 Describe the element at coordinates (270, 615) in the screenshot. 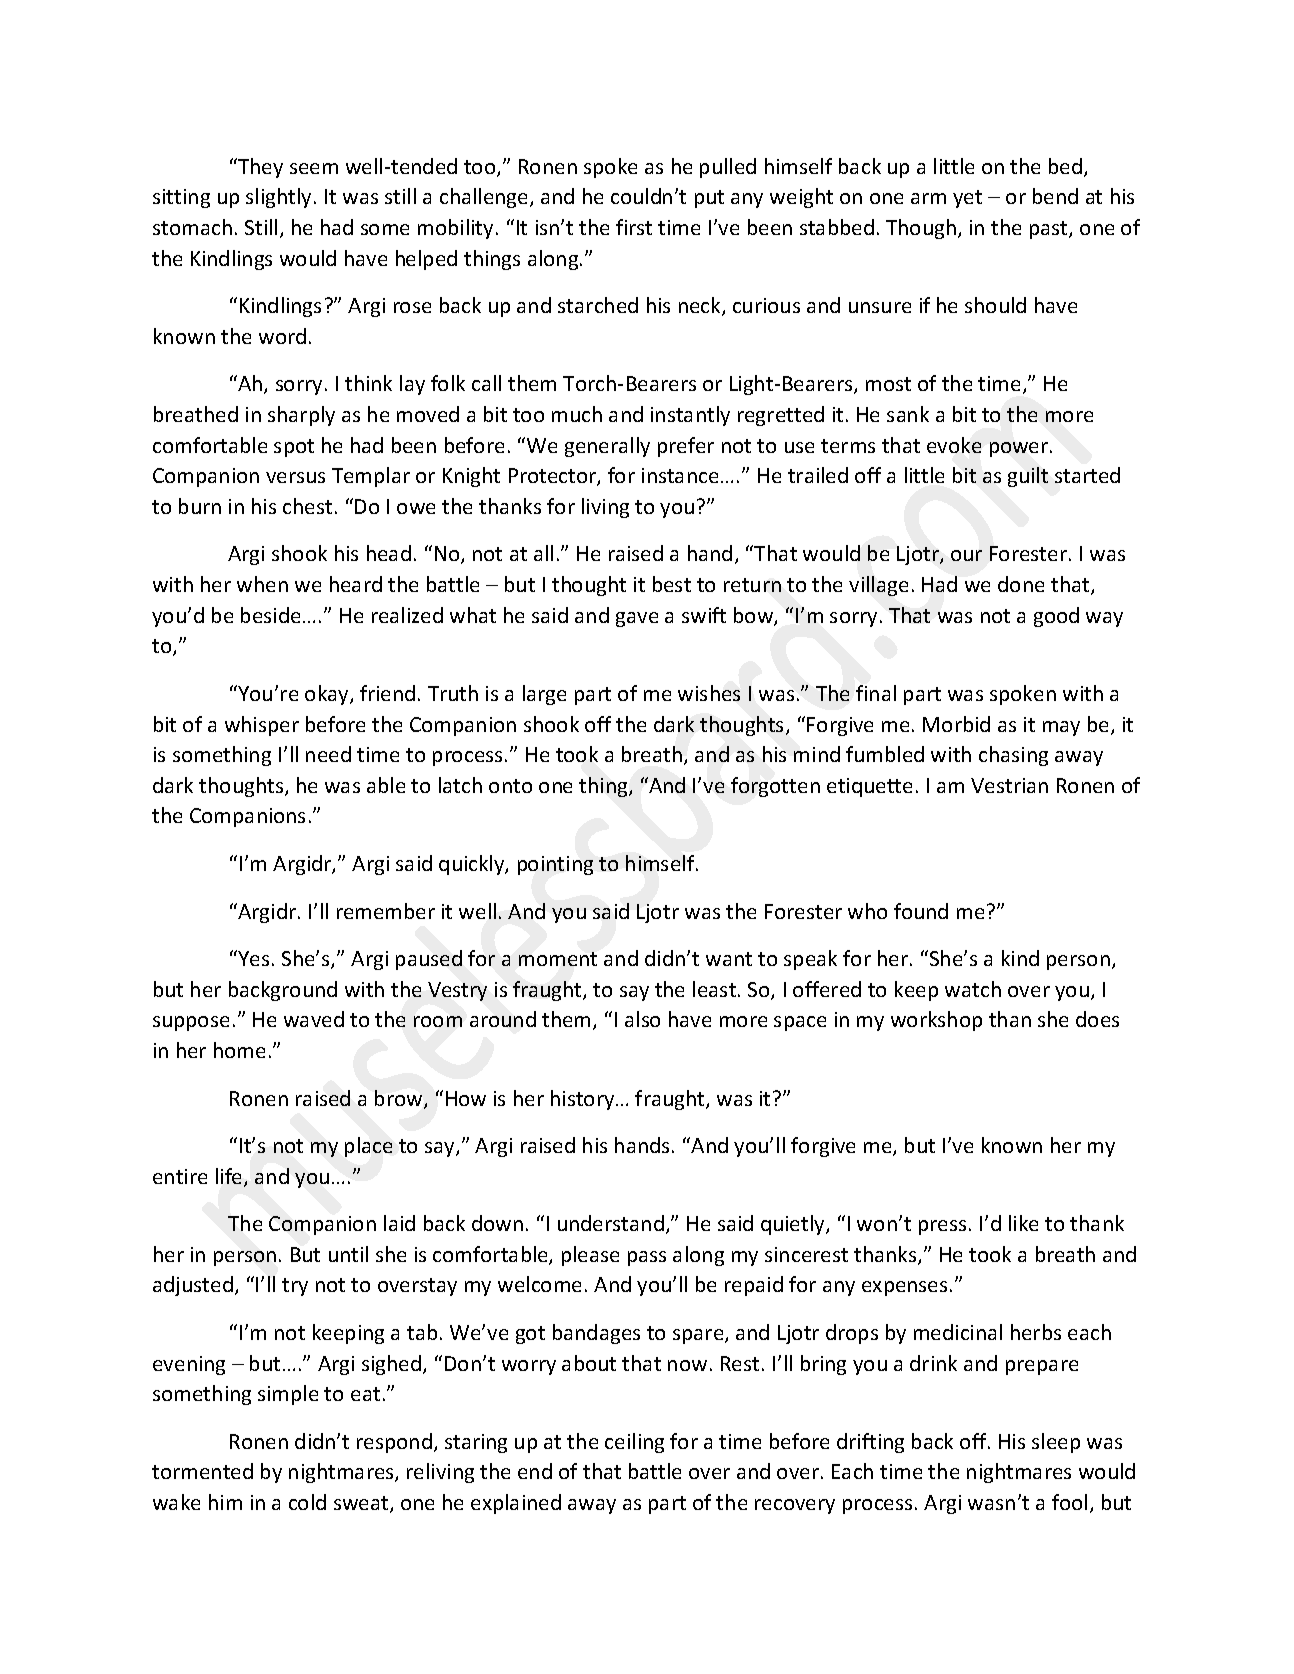

I see `beside` at that location.
